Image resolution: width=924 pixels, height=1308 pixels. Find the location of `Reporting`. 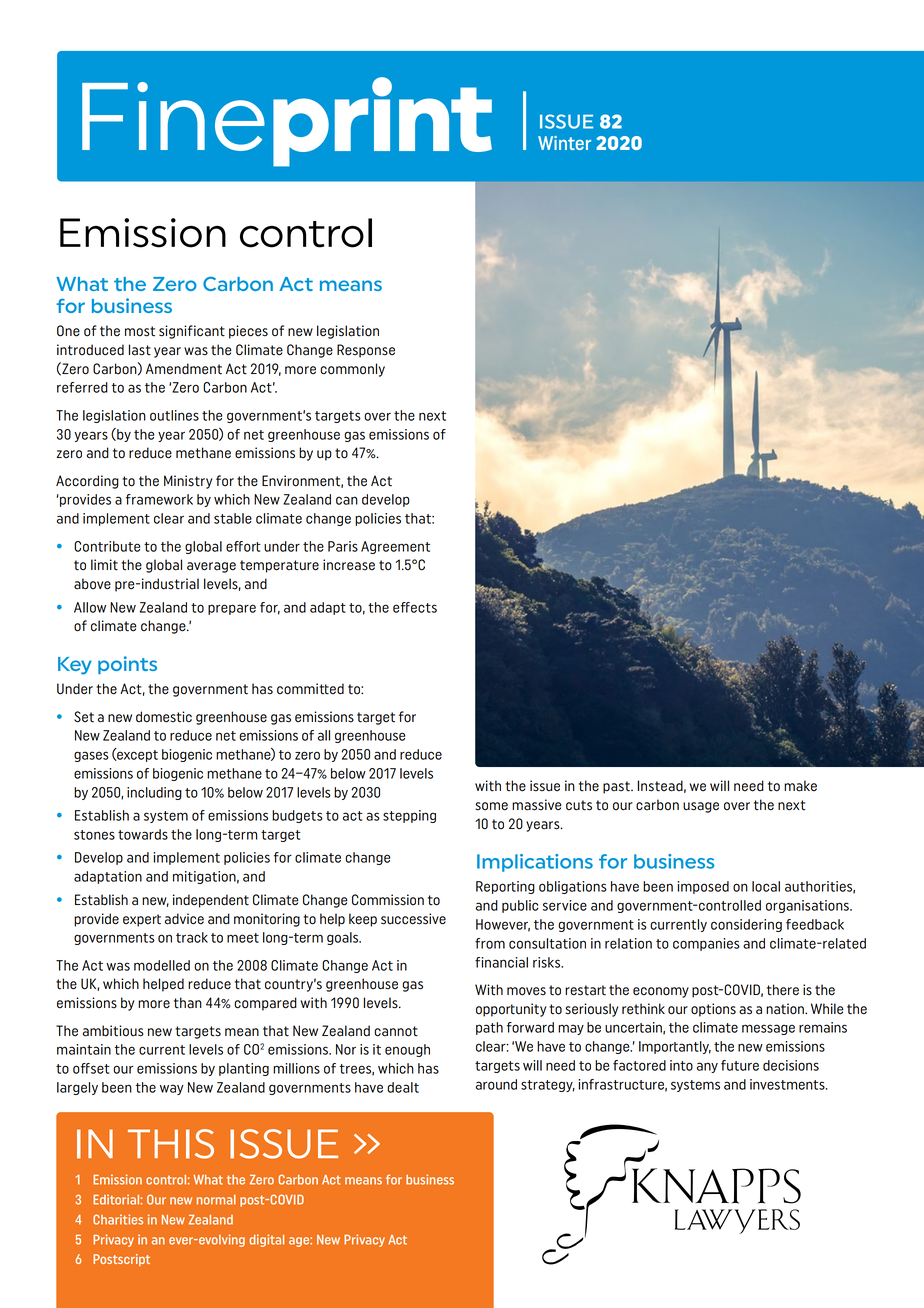

Reporting is located at coordinates (505, 887).
